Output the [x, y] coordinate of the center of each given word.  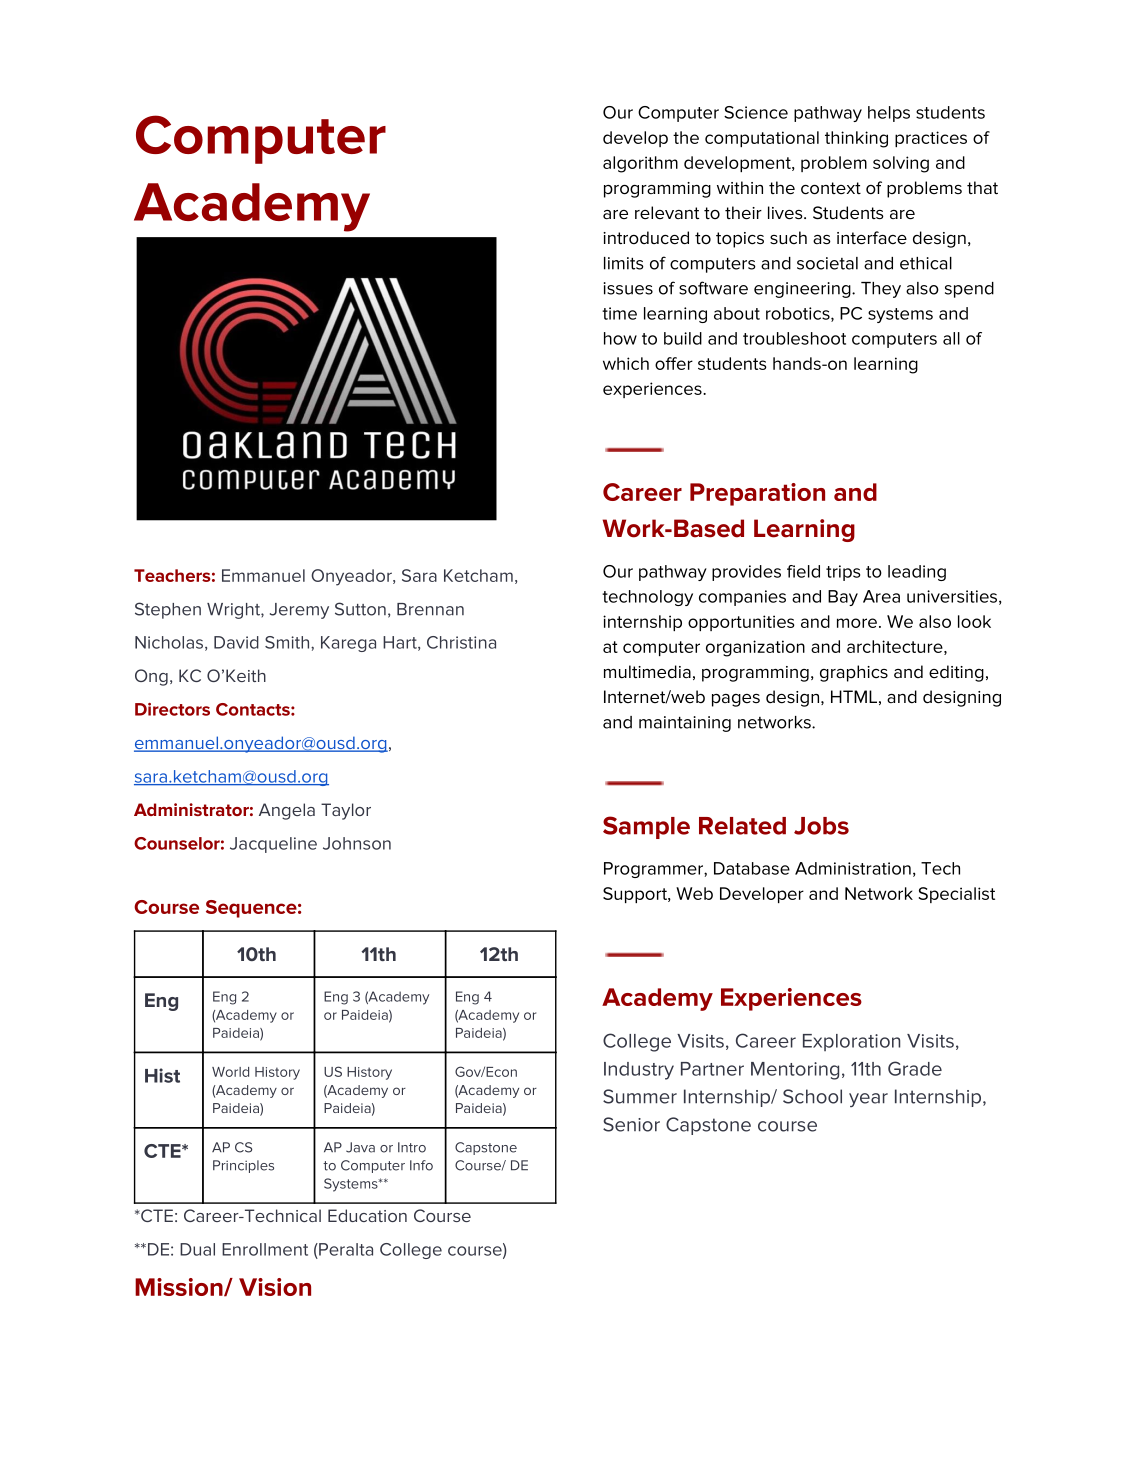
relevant [667, 213]
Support [636, 895]
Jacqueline [273, 845]
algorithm [640, 164]
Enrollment [265, 1249]
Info [421, 1165]
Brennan [430, 609]
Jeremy [299, 611]
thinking [856, 139]
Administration [853, 868]
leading [917, 573]
